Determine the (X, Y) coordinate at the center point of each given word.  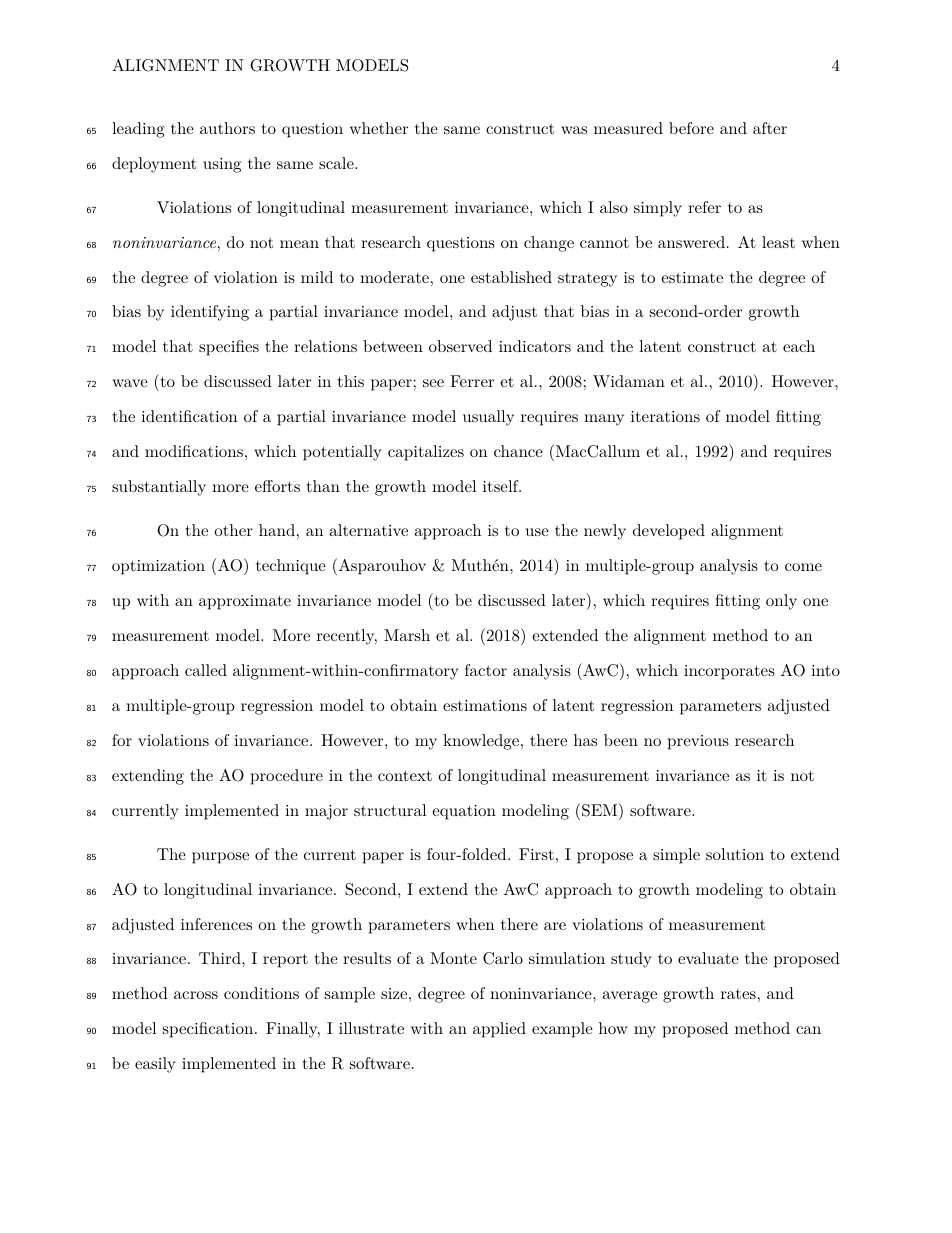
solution (735, 854)
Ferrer (472, 381)
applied (499, 1030)
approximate (245, 602)
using (222, 165)
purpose (220, 858)
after (770, 128)
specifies (229, 348)
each (799, 346)
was (574, 130)
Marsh (407, 635)
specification (209, 1030)
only (781, 602)
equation (464, 812)
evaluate (708, 958)
